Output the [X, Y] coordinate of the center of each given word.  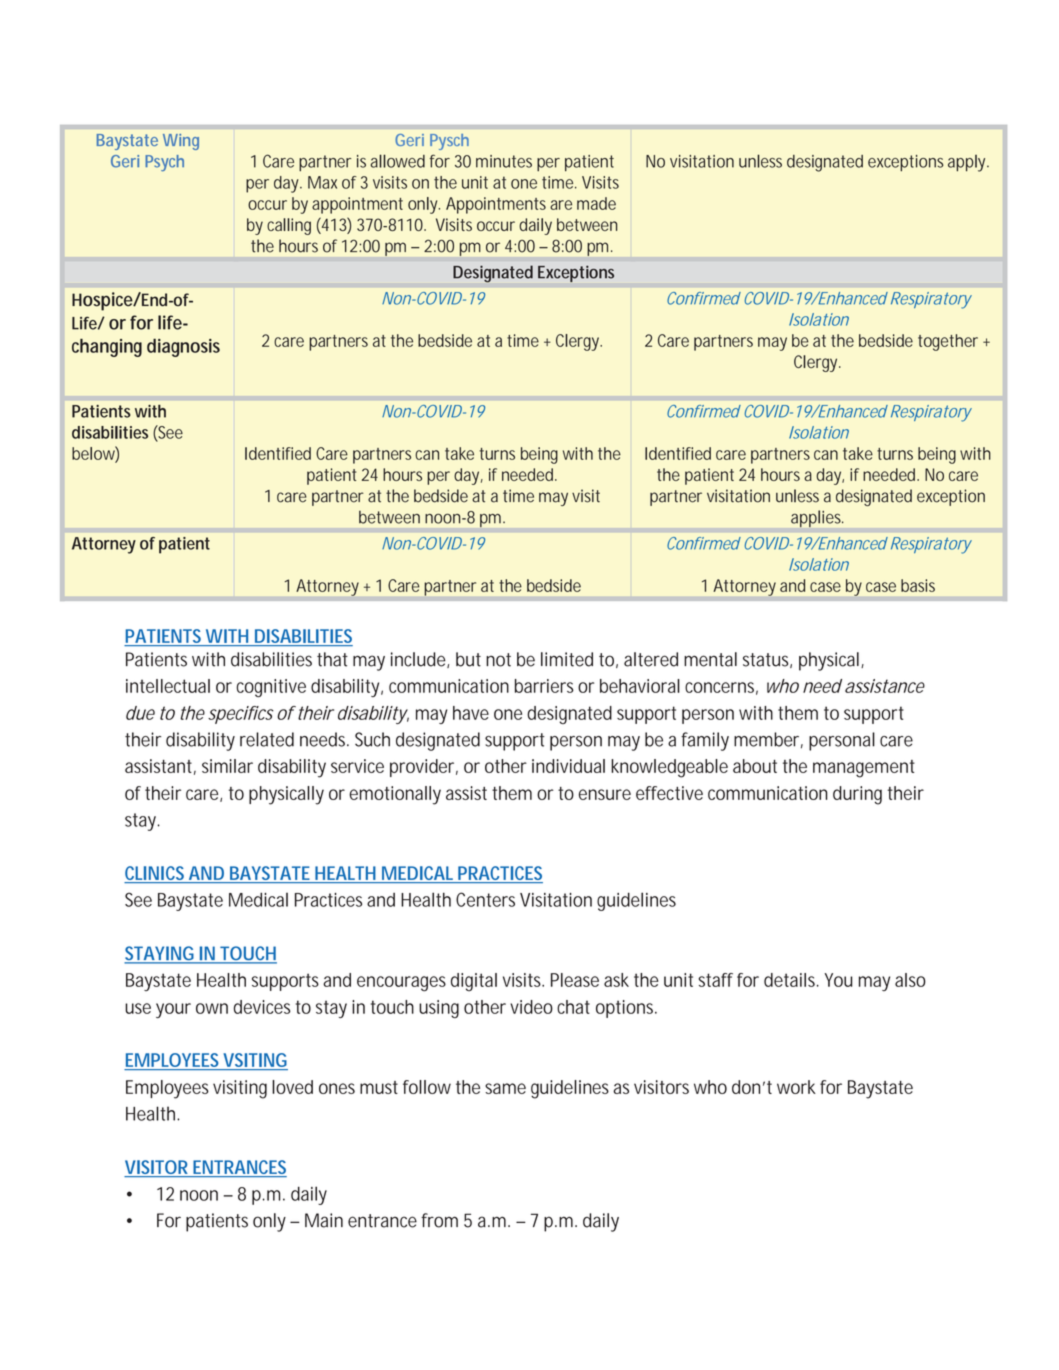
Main [324, 1220]
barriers [544, 686]
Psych [164, 163]
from [439, 1220]
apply [968, 163]
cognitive [271, 688]
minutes [504, 161]
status [767, 660]
